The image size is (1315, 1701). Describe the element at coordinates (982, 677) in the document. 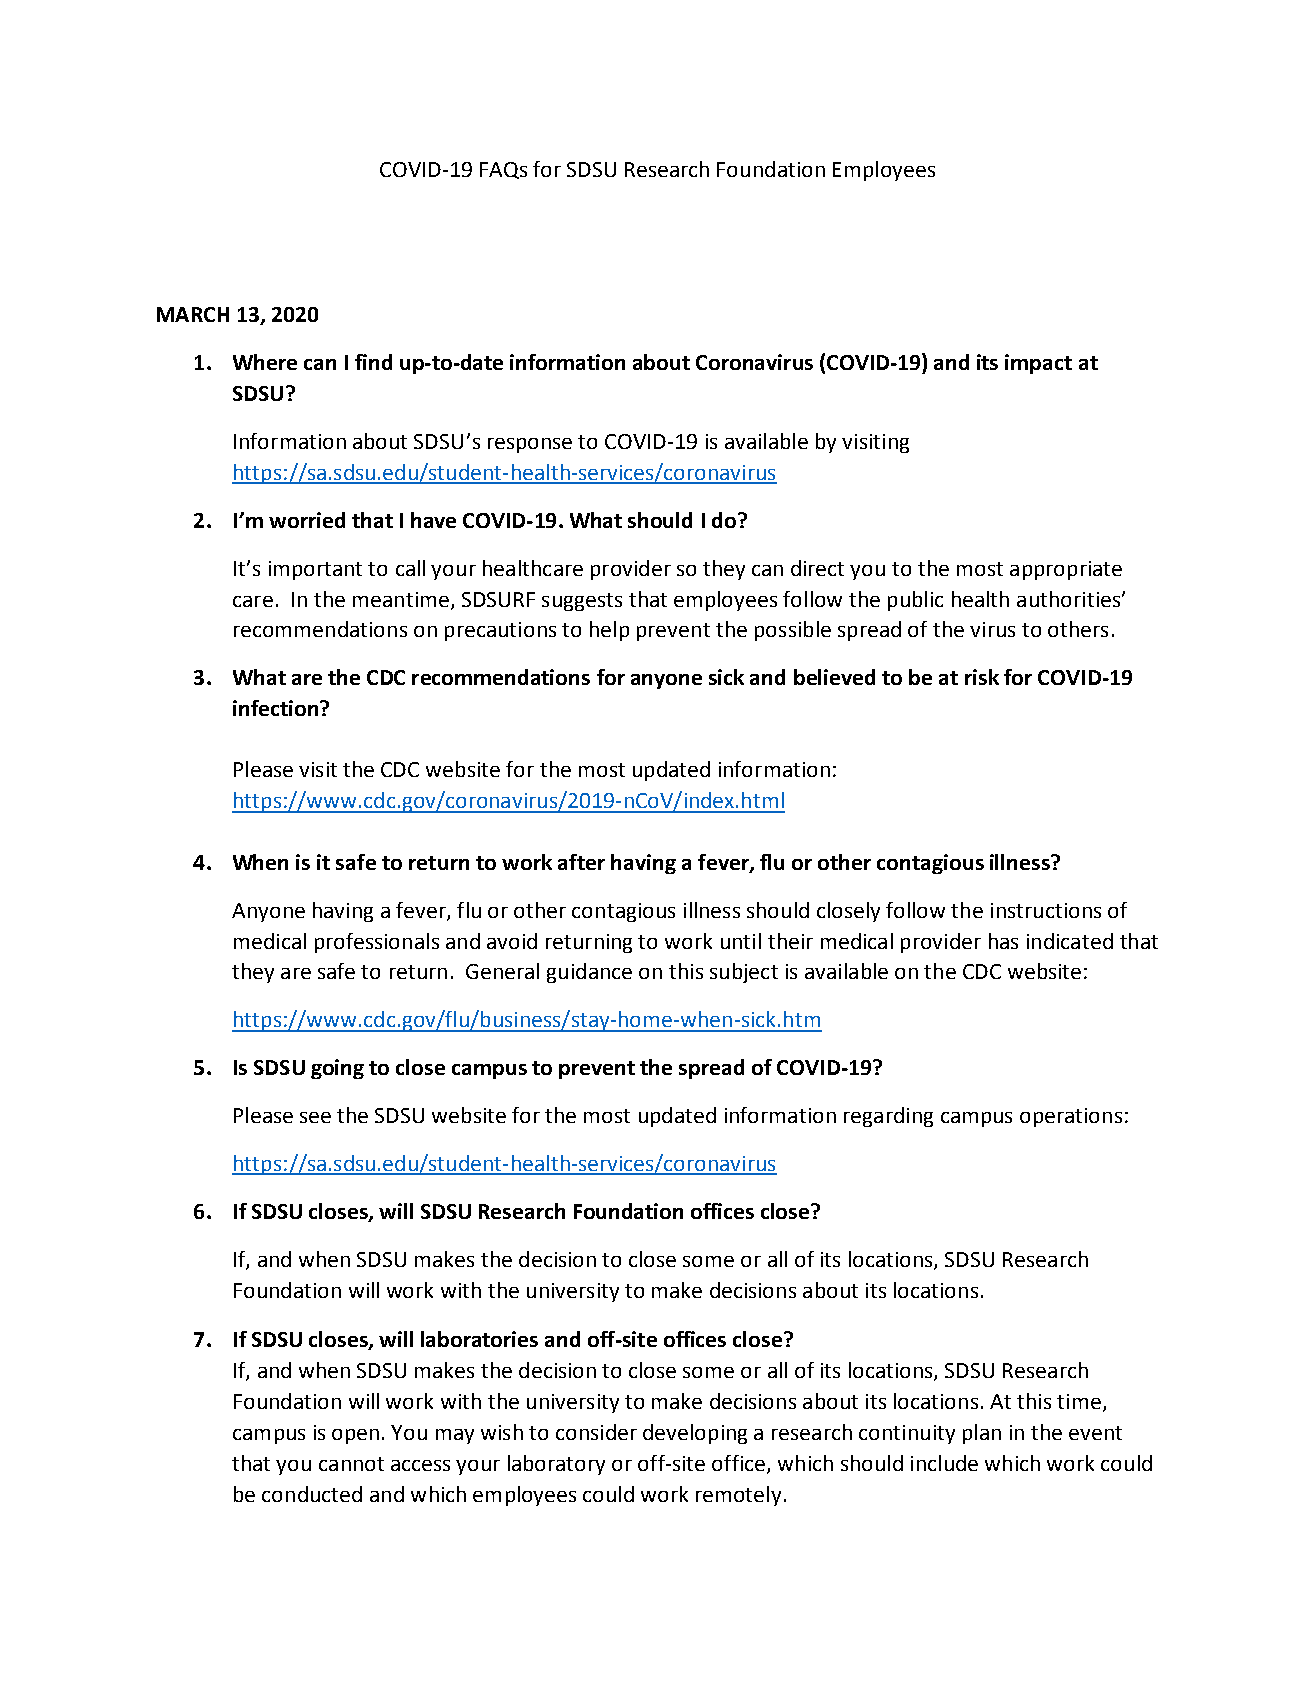

I see `risk` at that location.
